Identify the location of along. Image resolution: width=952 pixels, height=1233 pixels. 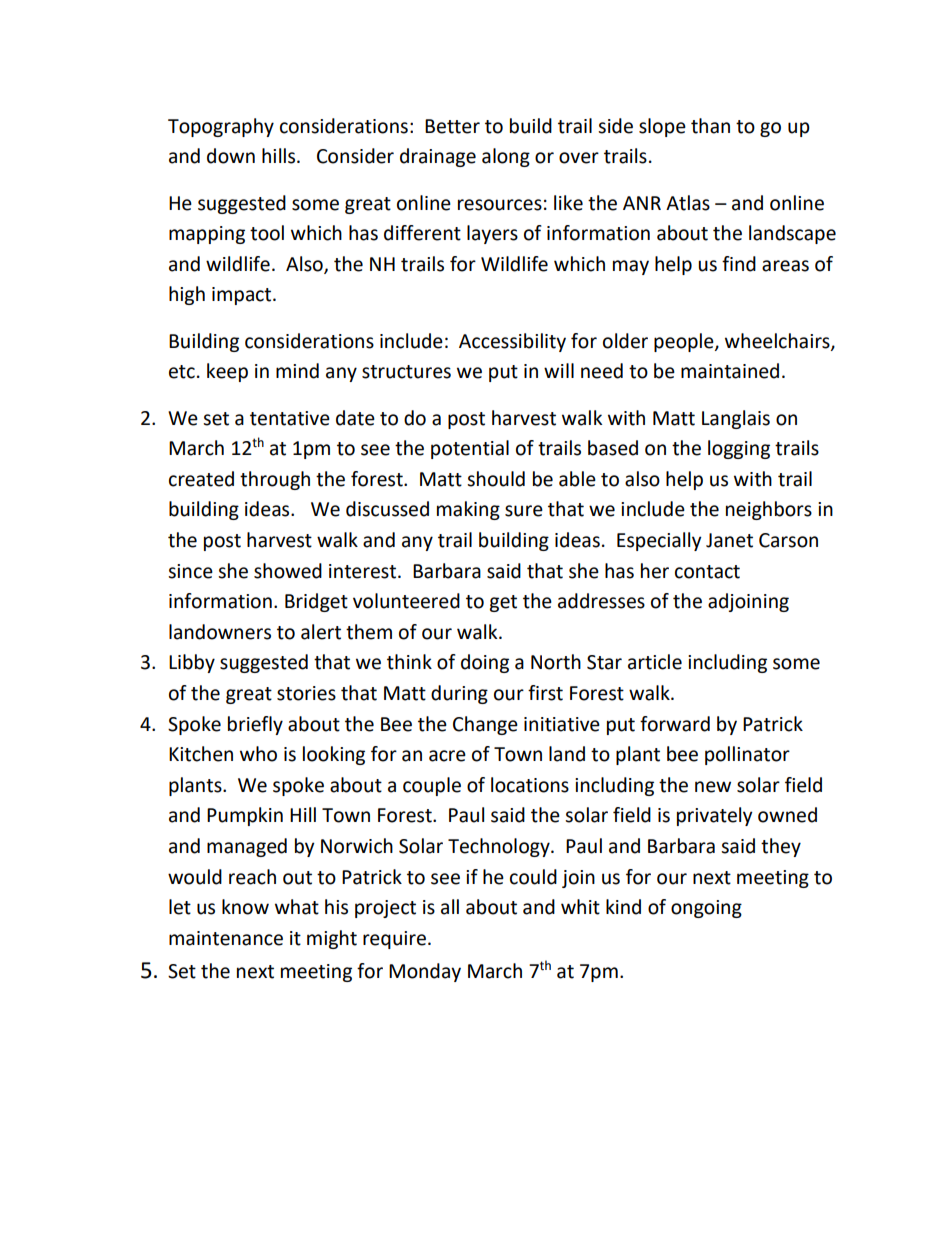
(506, 157).
